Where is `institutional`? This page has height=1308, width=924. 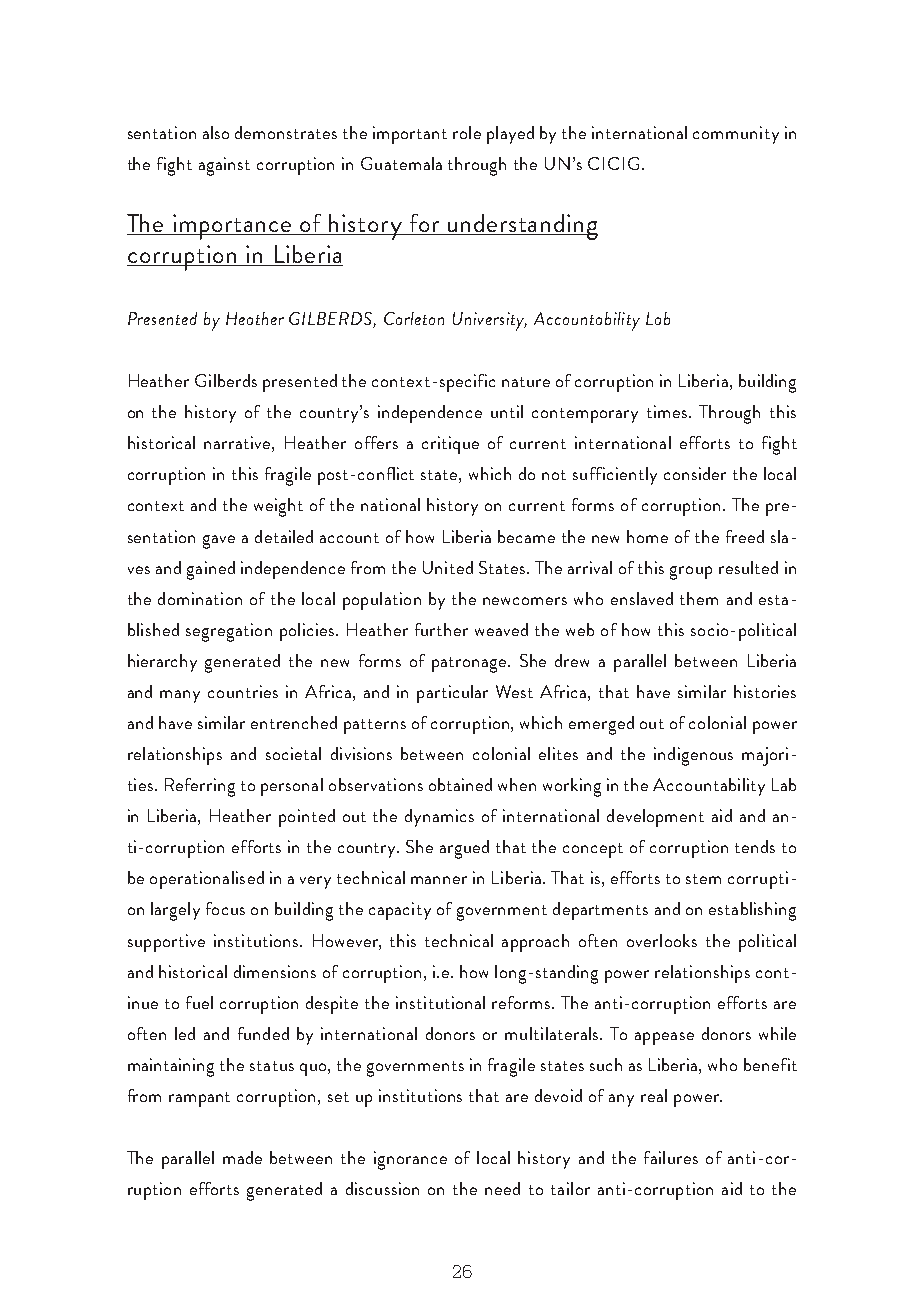 institutional is located at coordinates (440, 1002).
